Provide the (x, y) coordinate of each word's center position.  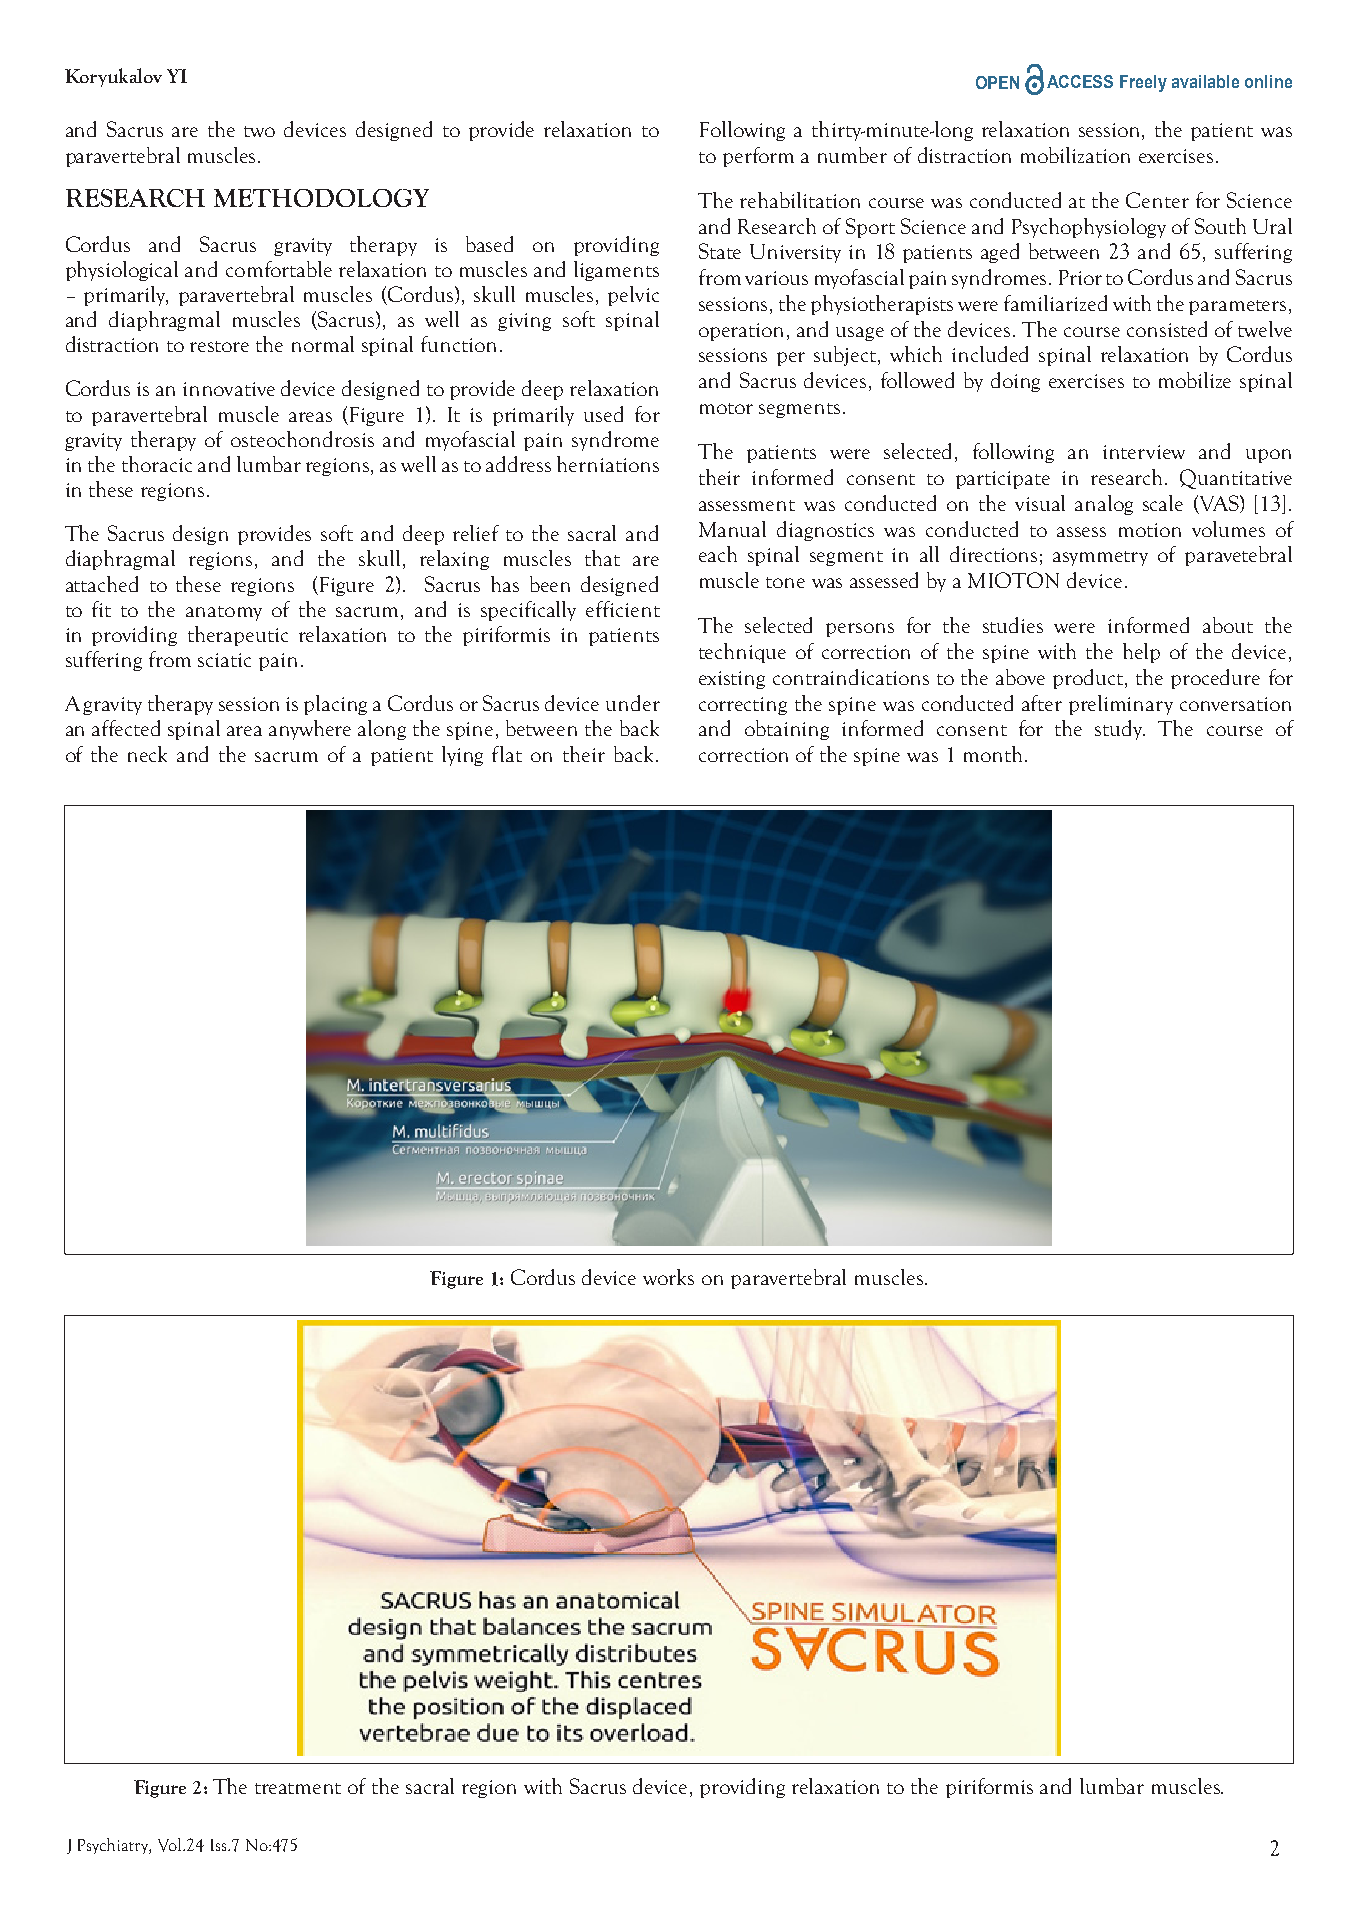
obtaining (787, 730)
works (668, 1277)
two (259, 131)
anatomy (224, 613)
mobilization (1075, 155)
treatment (298, 1788)
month (995, 754)
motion (1150, 530)
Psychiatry (114, 1846)
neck (147, 754)
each (718, 554)
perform (758, 157)
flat (507, 754)
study (1120, 730)
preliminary (1121, 705)
